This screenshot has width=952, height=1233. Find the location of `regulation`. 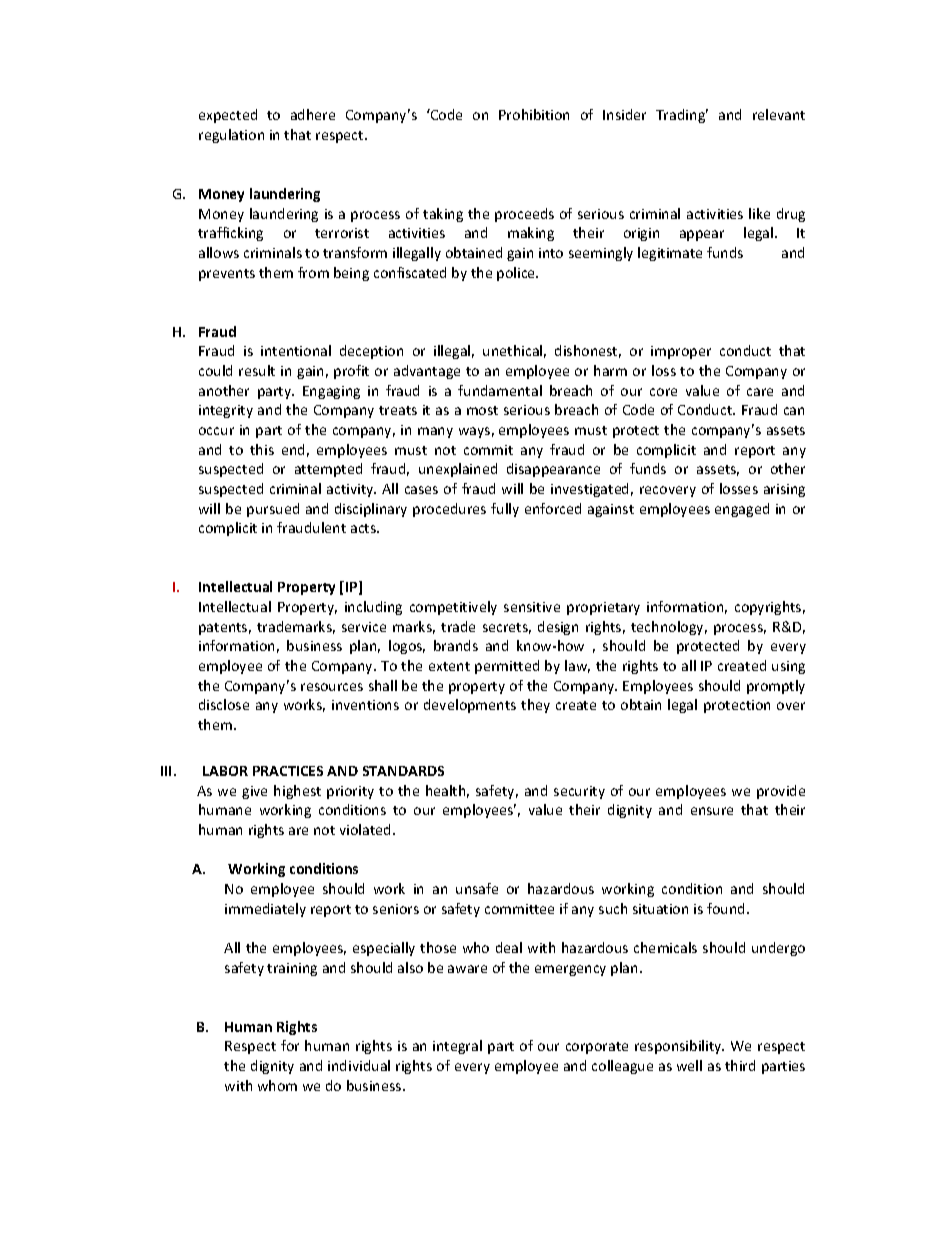

regulation is located at coordinates (231, 136).
